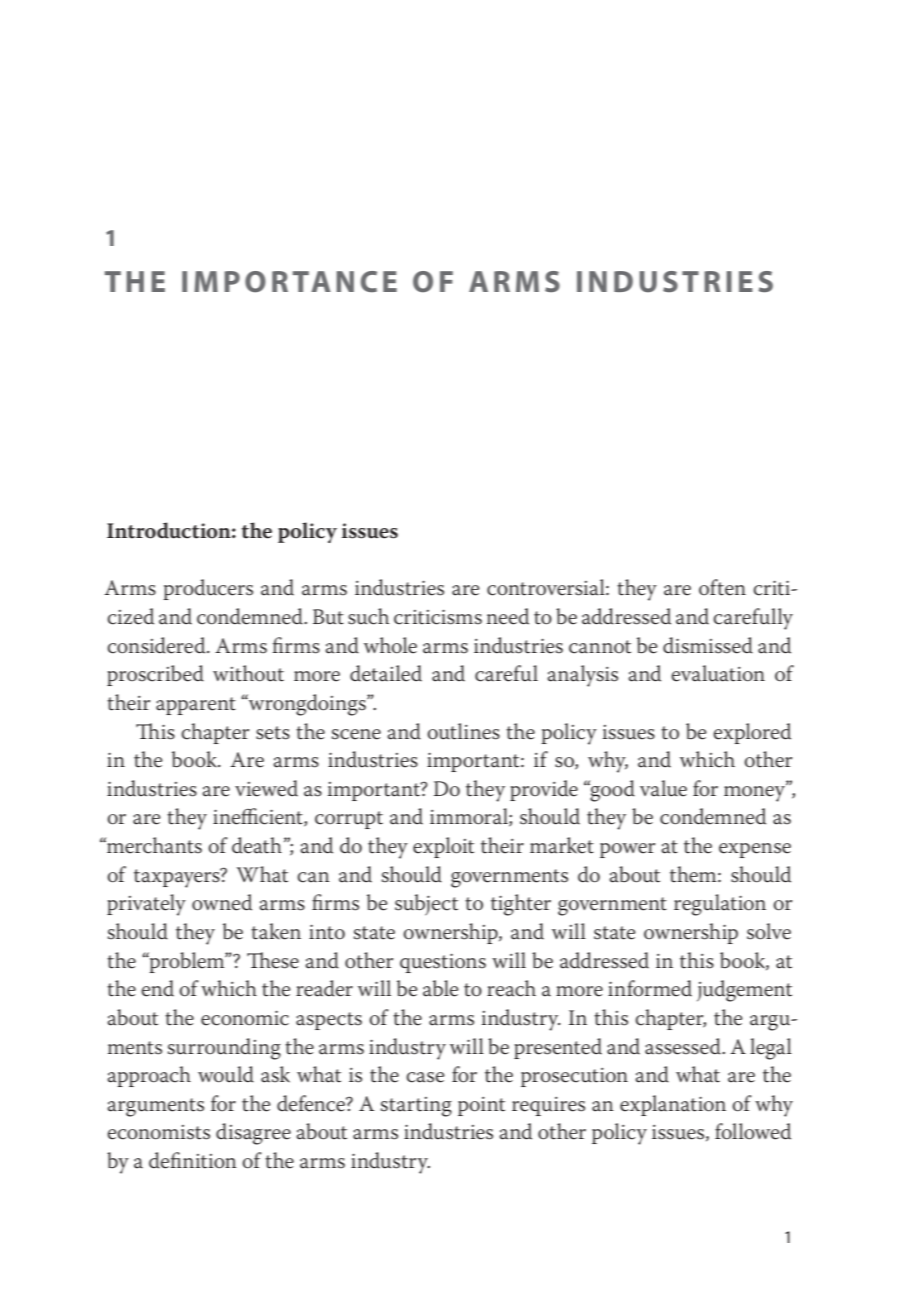 Image resolution: width=924 pixels, height=1311 pixels. I want to click on These, so click(273, 960).
